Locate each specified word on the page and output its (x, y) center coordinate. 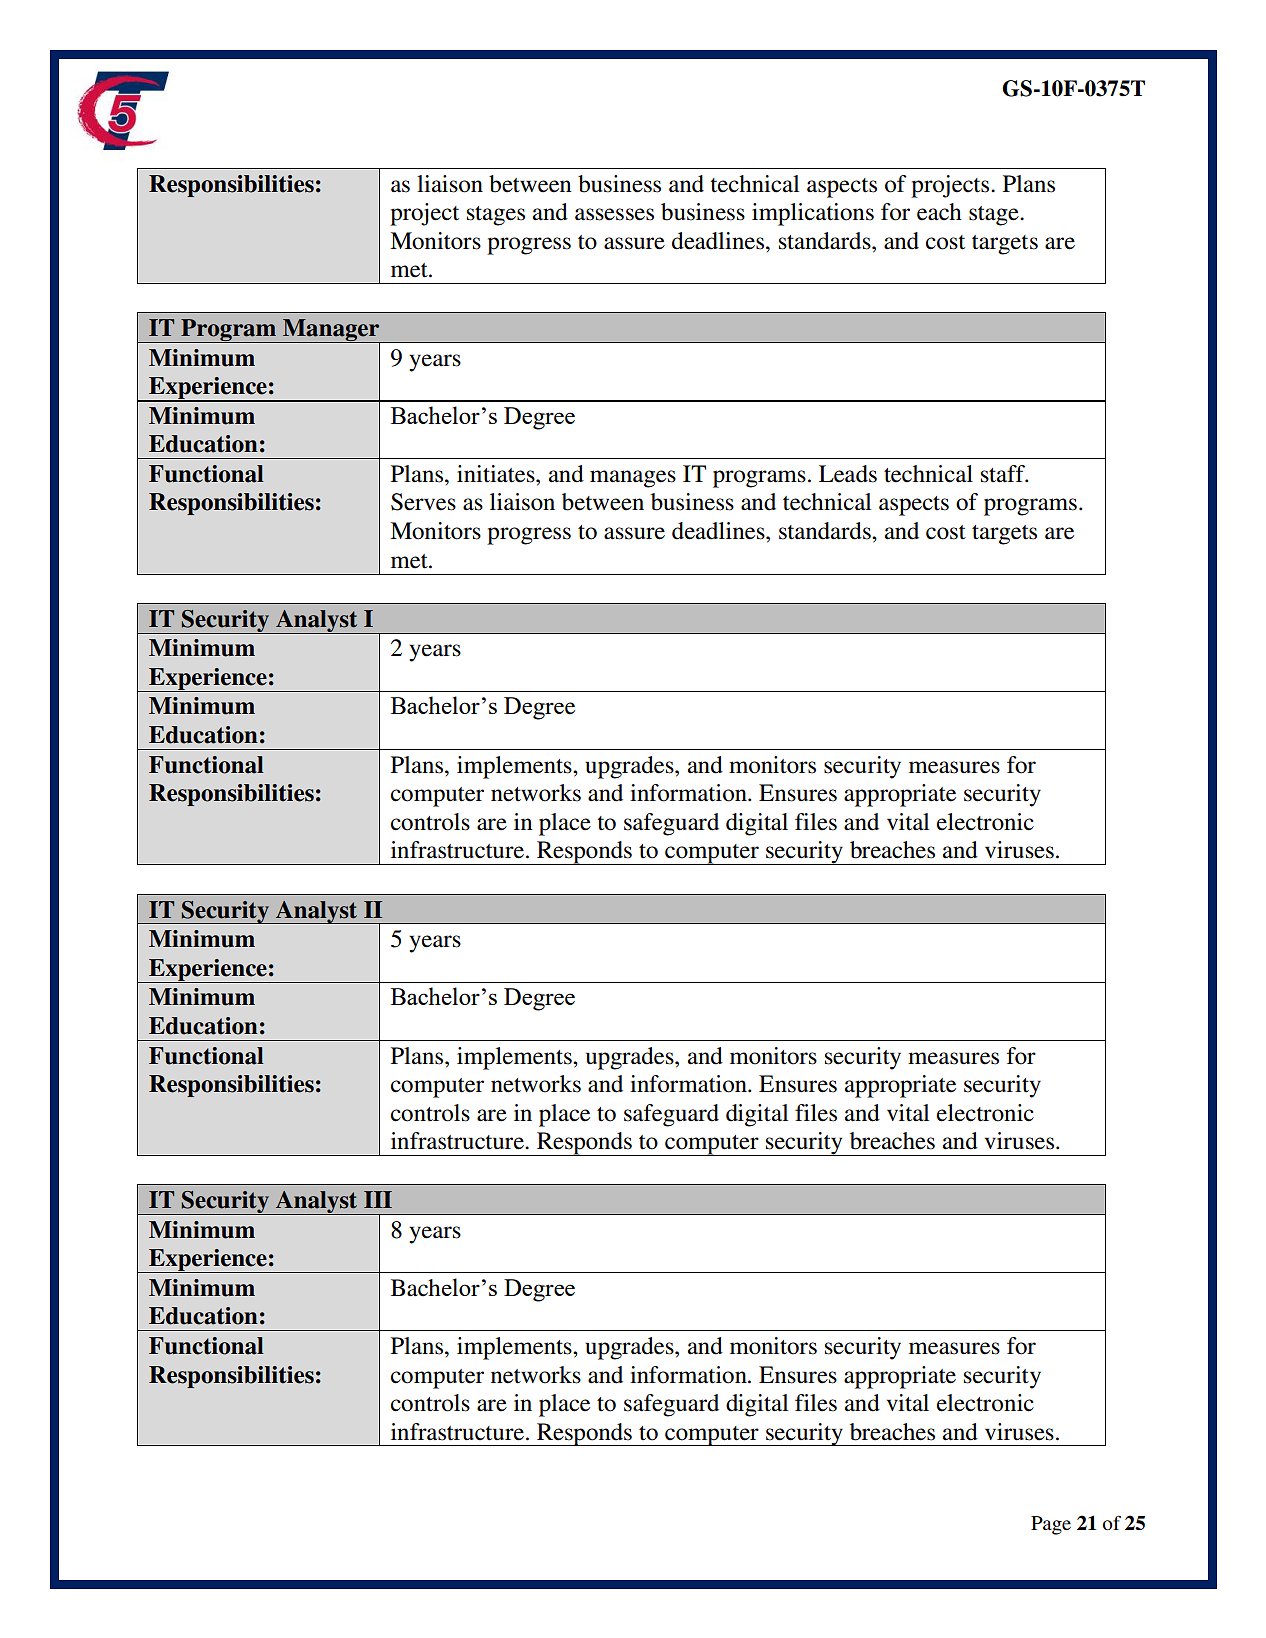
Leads (848, 474)
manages (633, 479)
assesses (614, 214)
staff (1004, 474)
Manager (331, 331)
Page (1051, 1525)
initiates (497, 474)
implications (813, 214)
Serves (423, 502)
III (378, 1199)
